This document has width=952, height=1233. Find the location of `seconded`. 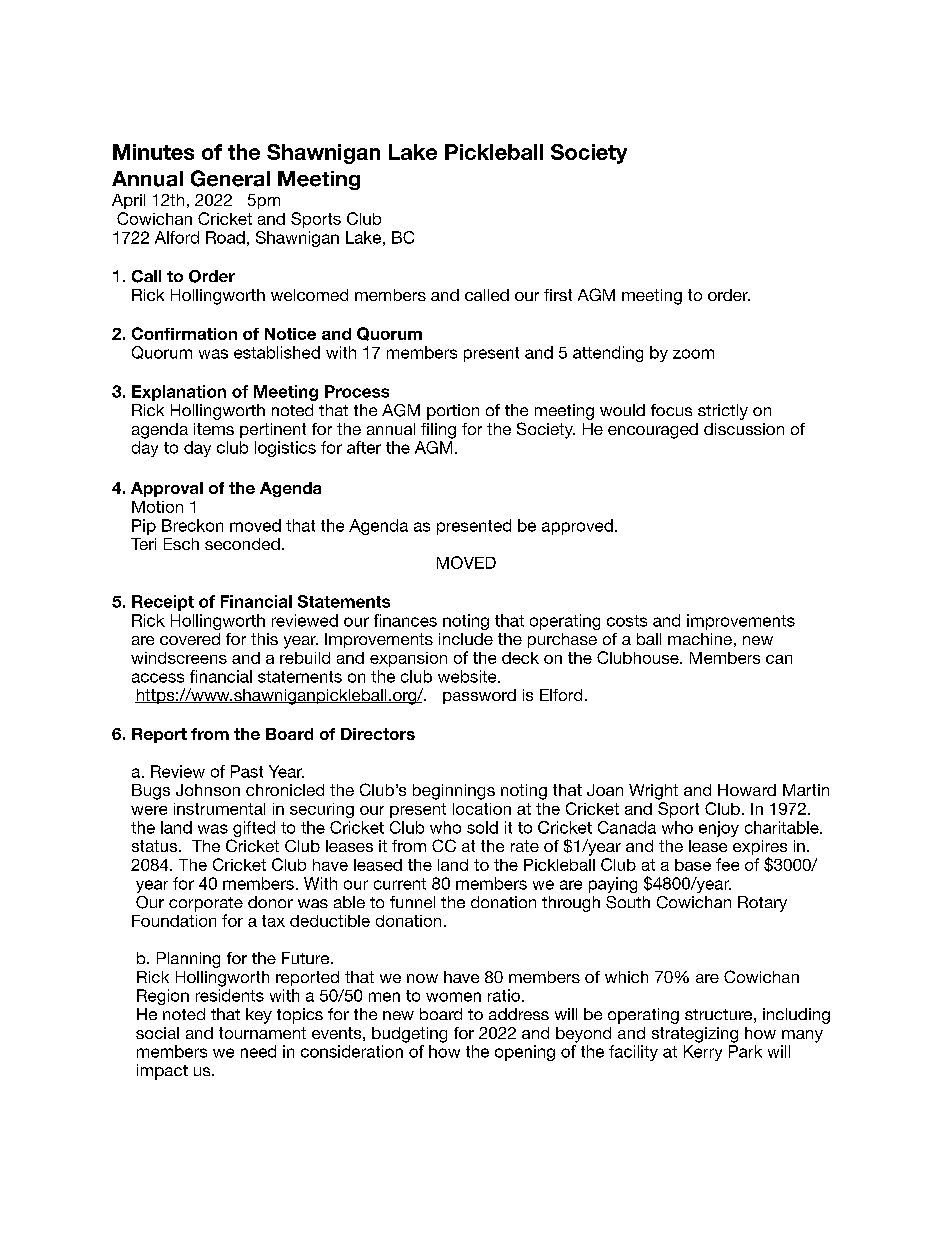

seconded is located at coordinates (242, 544).
